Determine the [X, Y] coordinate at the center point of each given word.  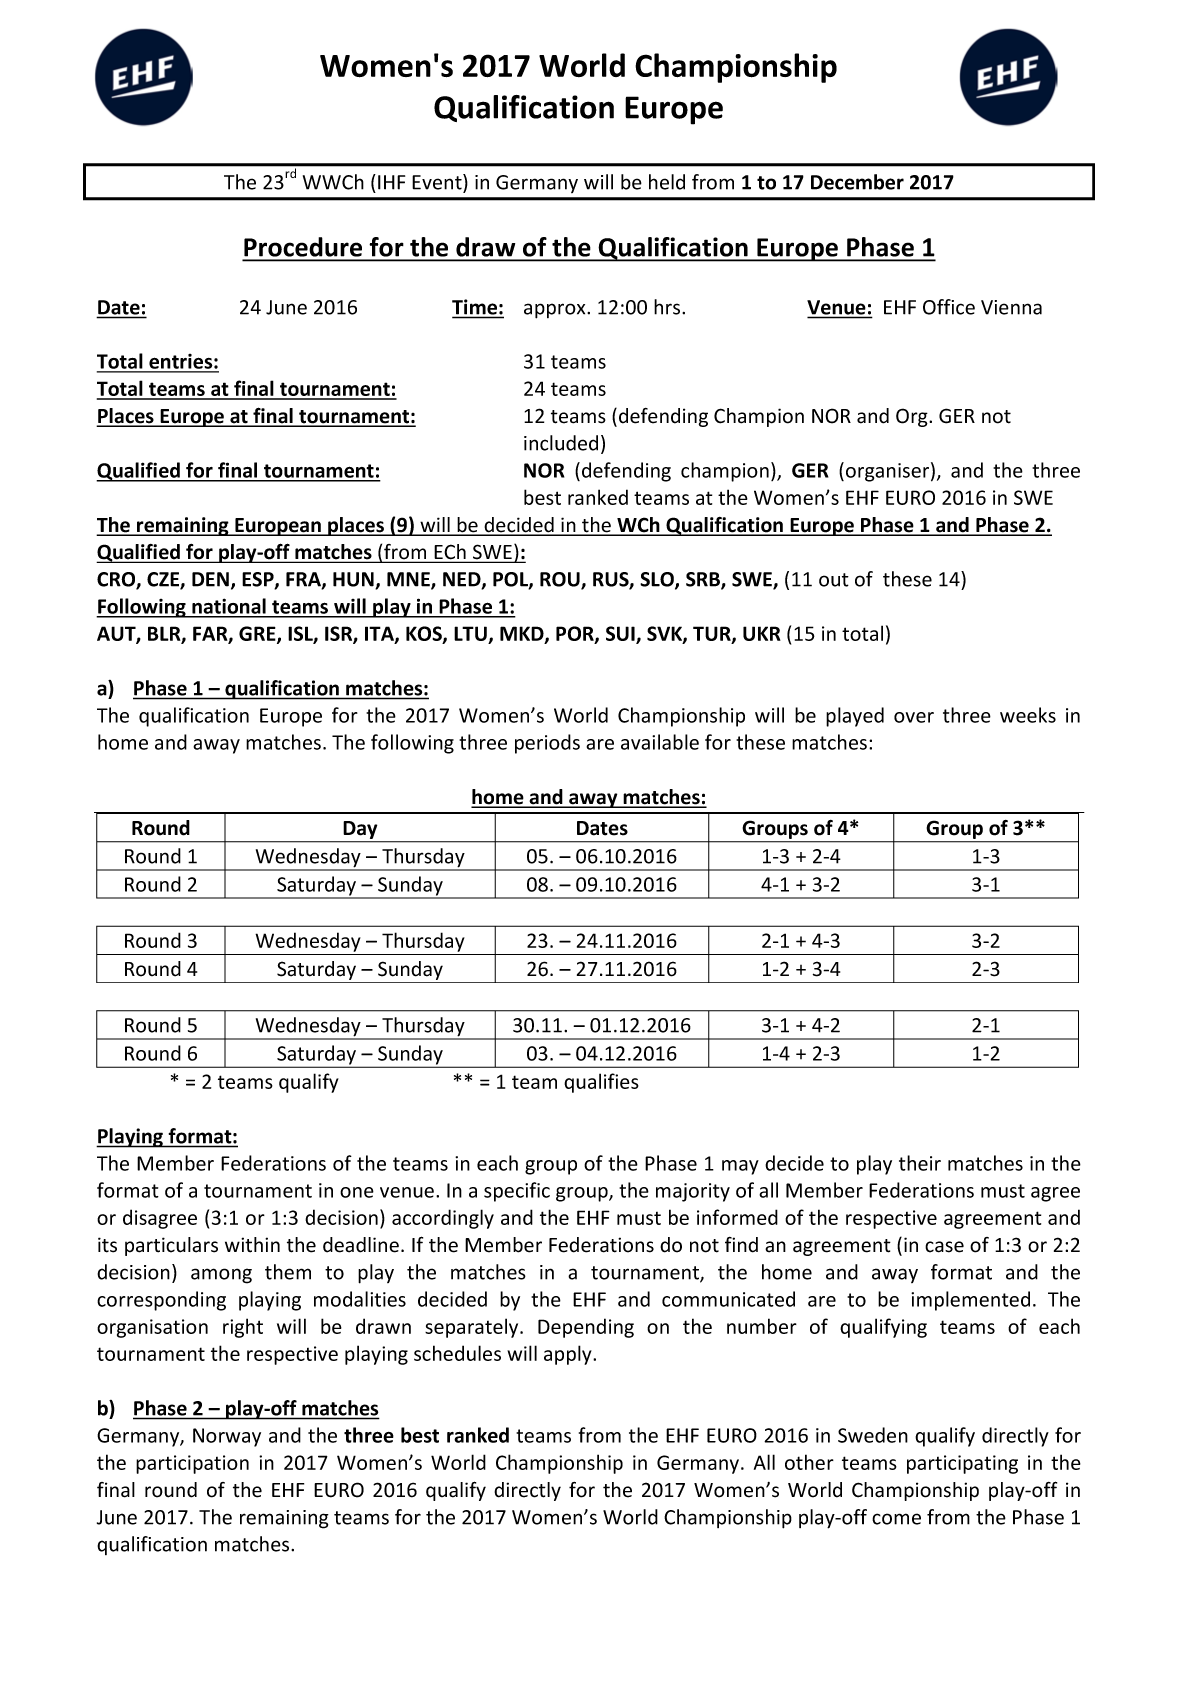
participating [962, 1464]
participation [192, 1464]
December [857, 182]
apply [569, 1355]
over [914, 717]
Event [438, 182]
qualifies [601, 1083]
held [667, 182]
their [920, 1163]
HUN [354, 580]
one [357, 1192]
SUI [621, 635]
